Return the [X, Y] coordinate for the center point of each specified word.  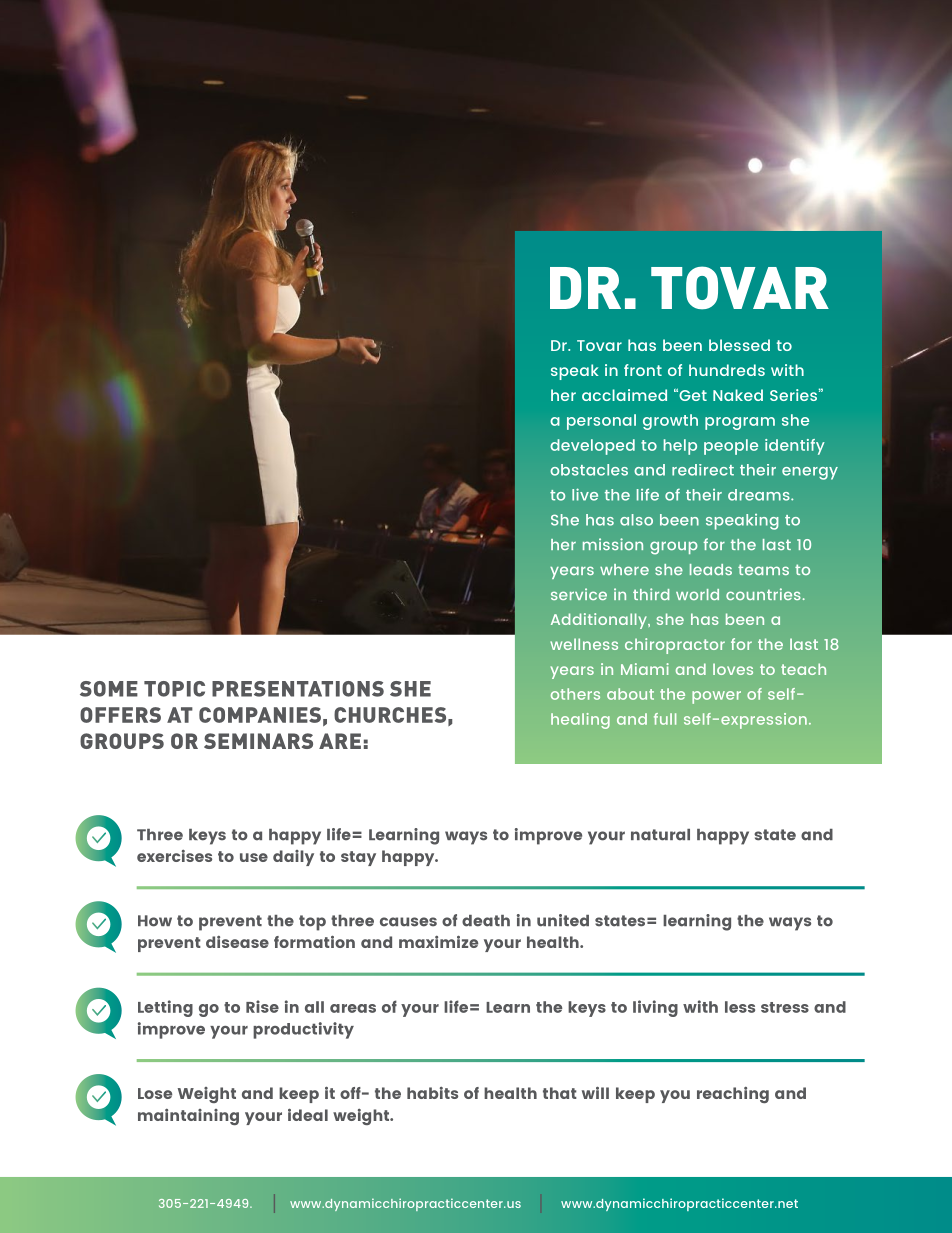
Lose [155, 1093]
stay [358, 858]
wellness [584, 644]
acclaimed [624, 395]
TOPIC [174, 689]
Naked [738, 395]
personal [601, 422]
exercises [174, 856]
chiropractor [675, 646]
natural [660, 835]
